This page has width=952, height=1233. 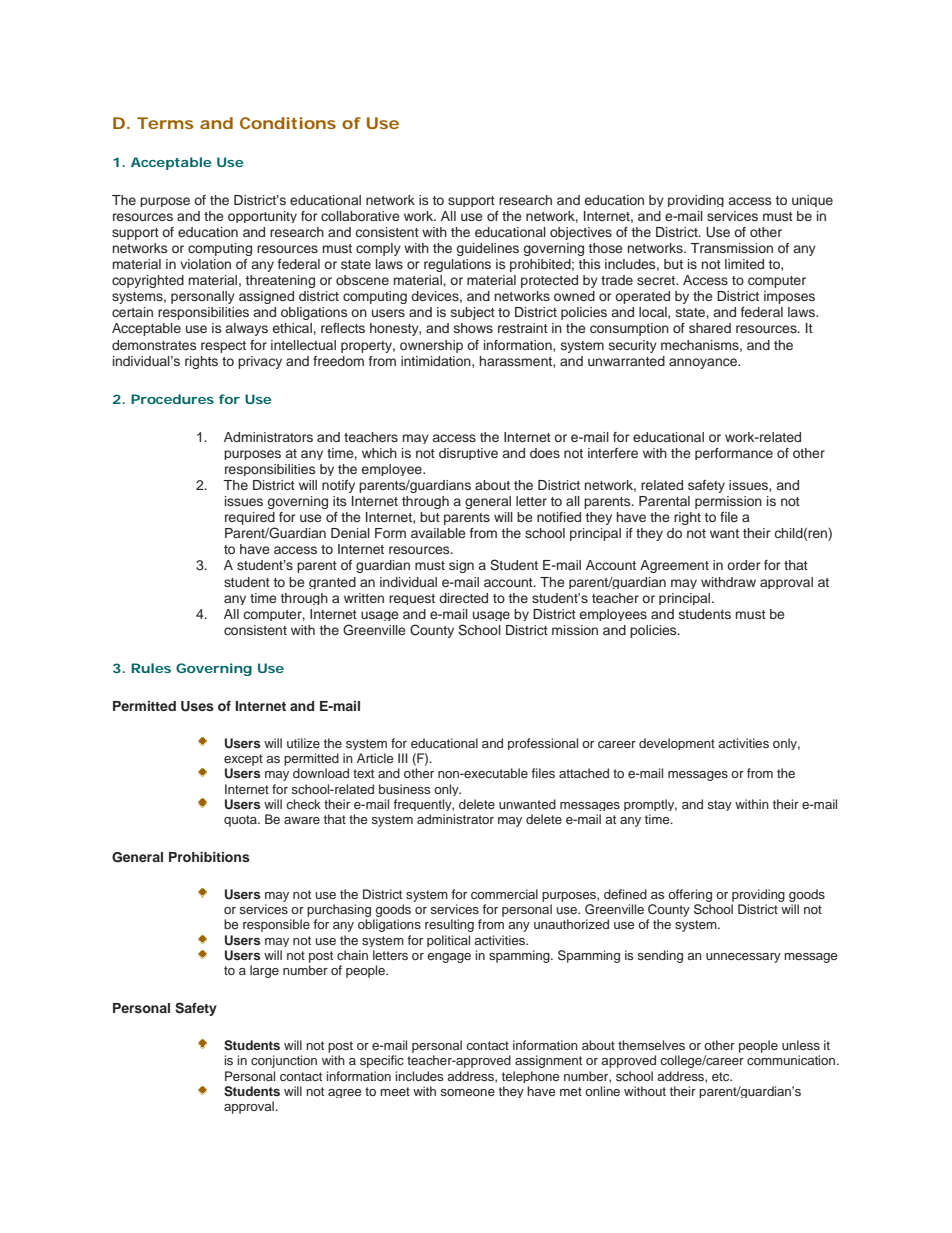 What do you see at coordinates (720, 805) in the page?
I see `stay` at bounding box center [720, 805].
